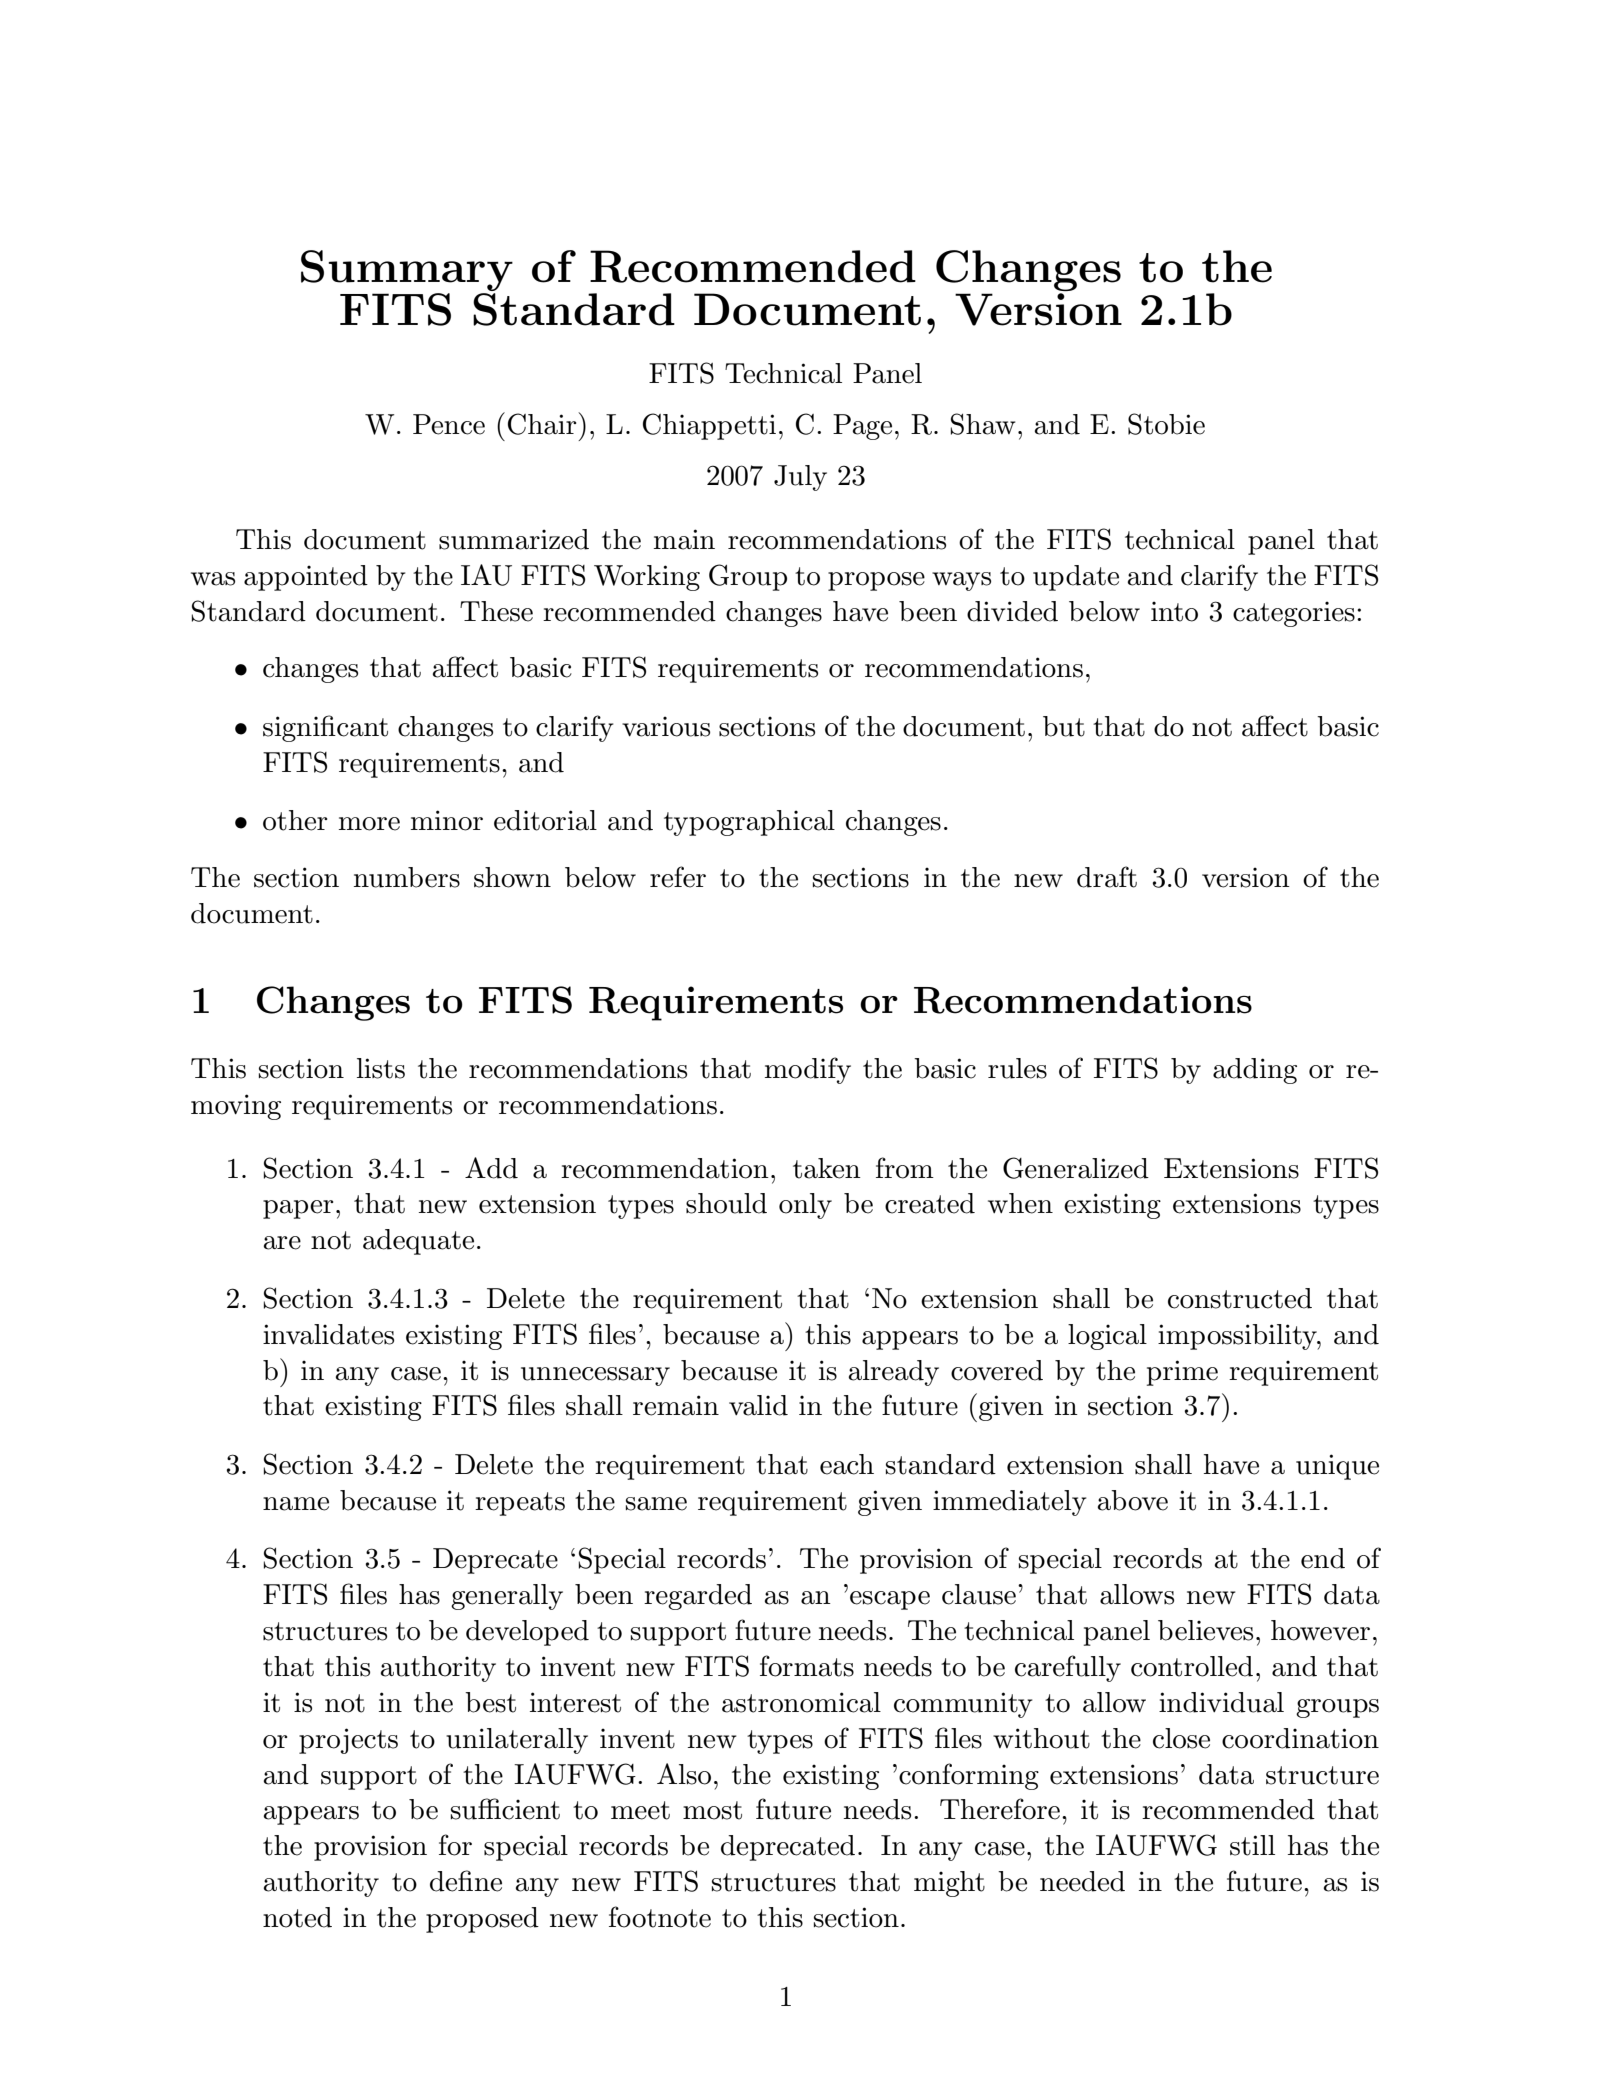 The height and width of the screenshot is (2096, 1620). What do you see at coordinates (1252, 1845) in the screenshot?
I see `still` at bounding box center [1252, 1845].
